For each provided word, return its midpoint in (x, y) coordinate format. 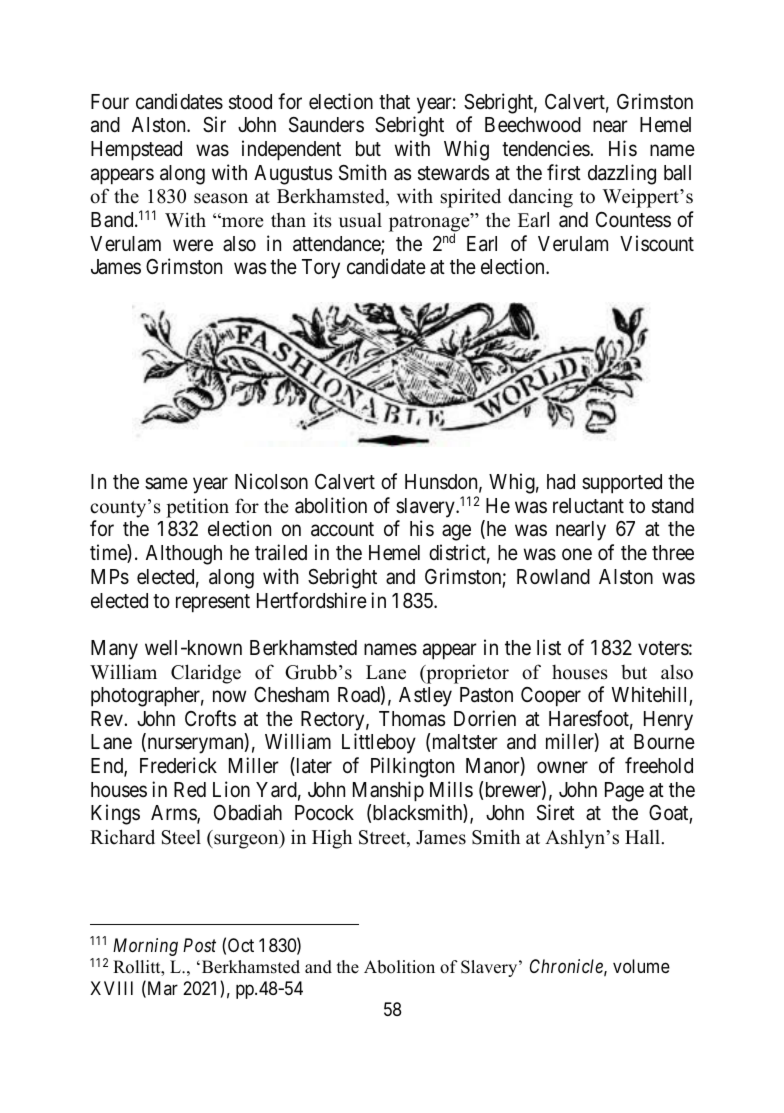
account (342, 530)
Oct (241, 945)
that (394, 102)
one (577, 555)
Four (110, 101)
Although (184, 555)
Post (199, 945)
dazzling (622, 174)
